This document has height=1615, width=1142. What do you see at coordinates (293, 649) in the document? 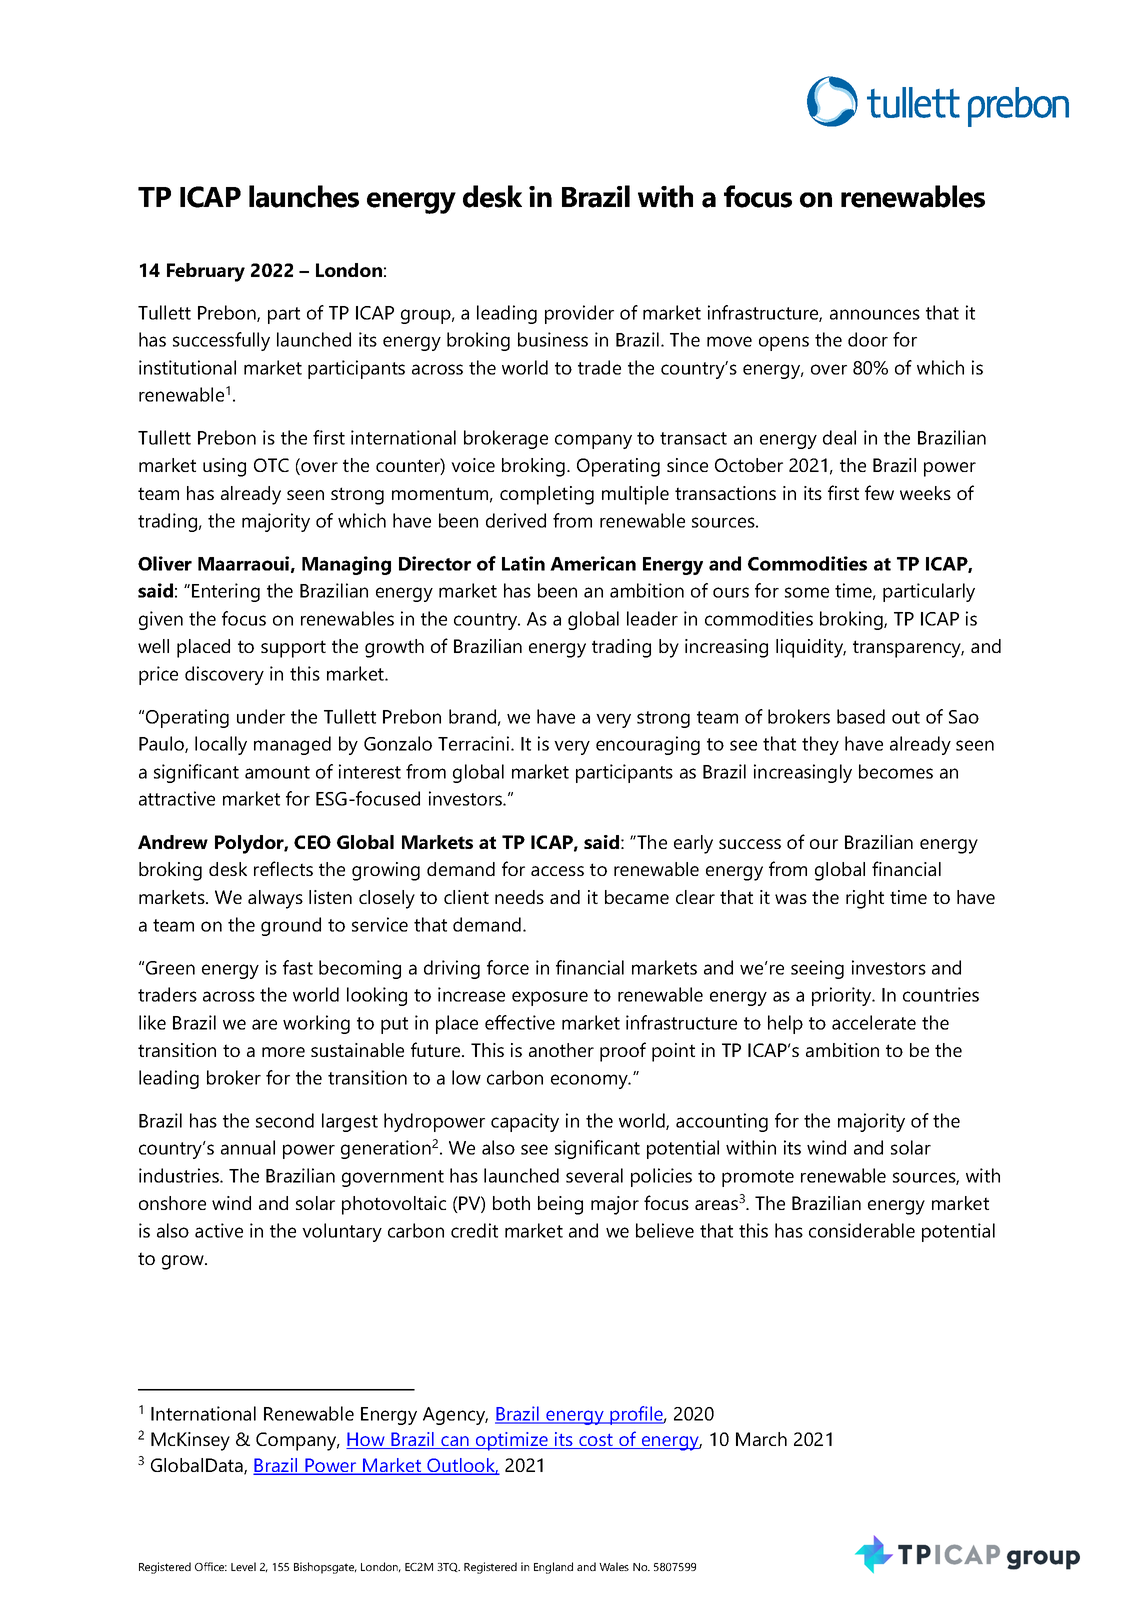
I see `support` at bounding box center [293, 649].
